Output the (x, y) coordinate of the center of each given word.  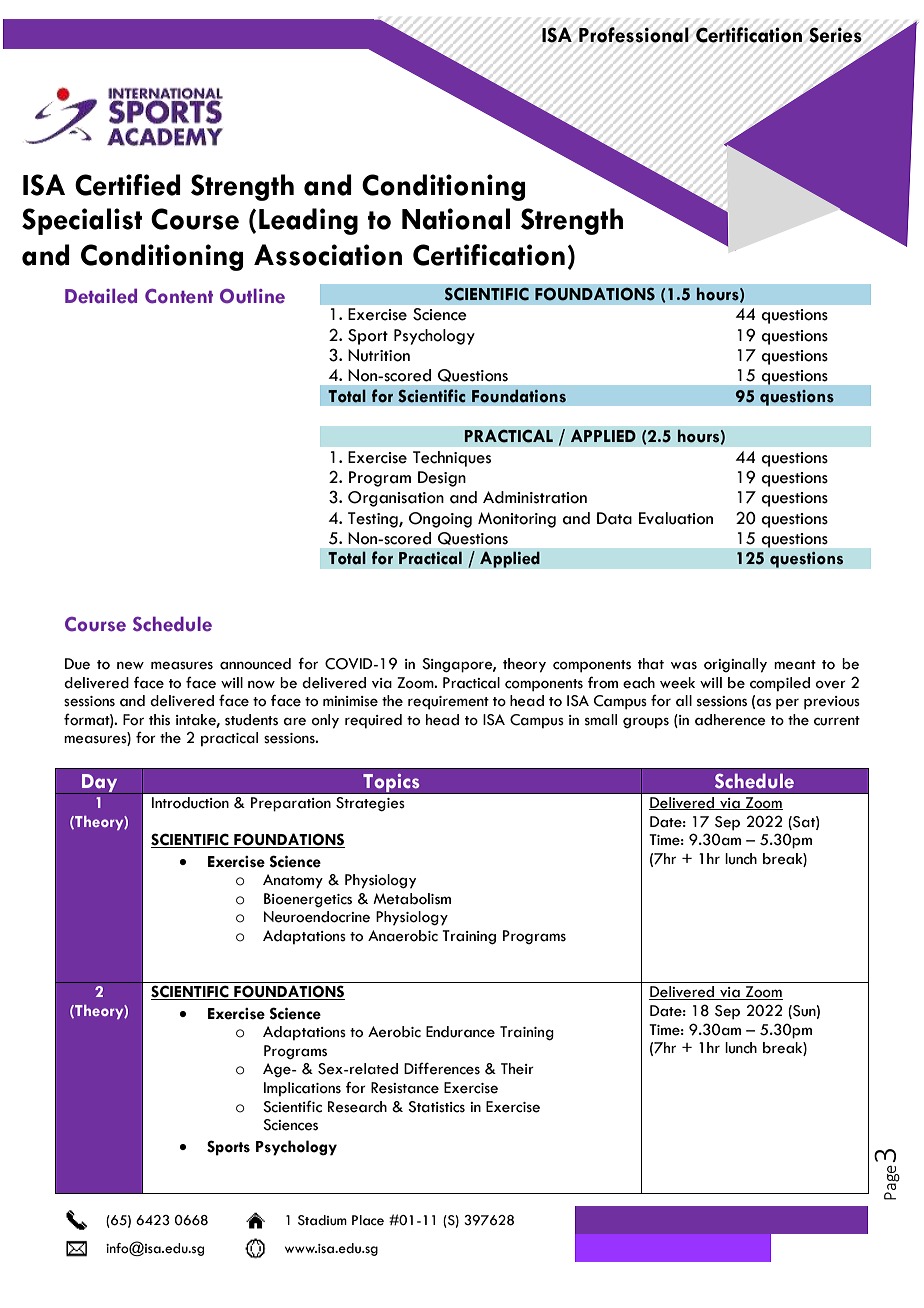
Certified (128, 185)
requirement (448, 703)
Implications (302, 1089)
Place (368, 1220)
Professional (634, 35)
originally (735, 665)
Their (517, 1069)
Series (835, 35)
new (130, 665)
